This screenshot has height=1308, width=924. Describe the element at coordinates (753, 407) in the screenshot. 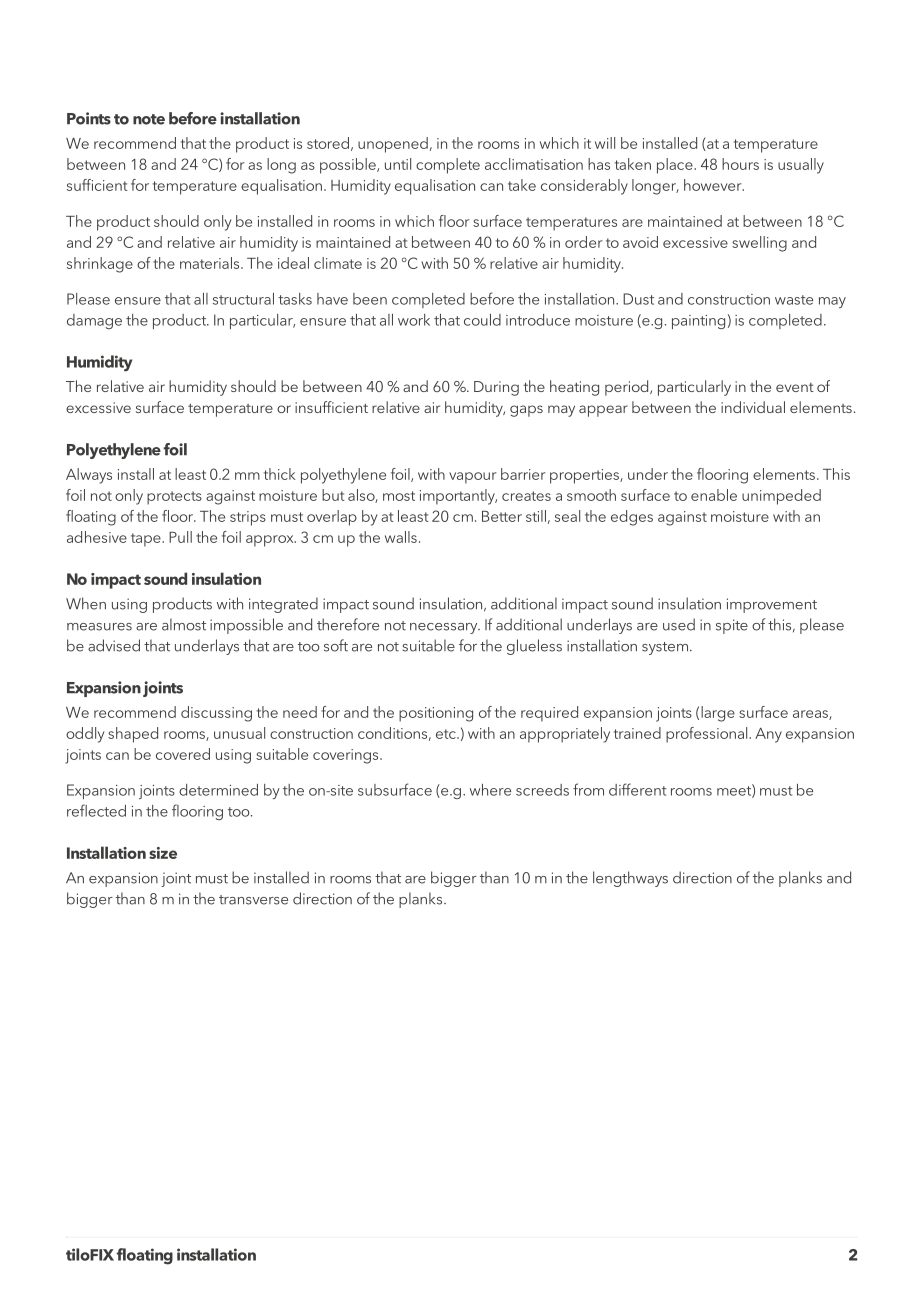

I see `individual` at that location.
